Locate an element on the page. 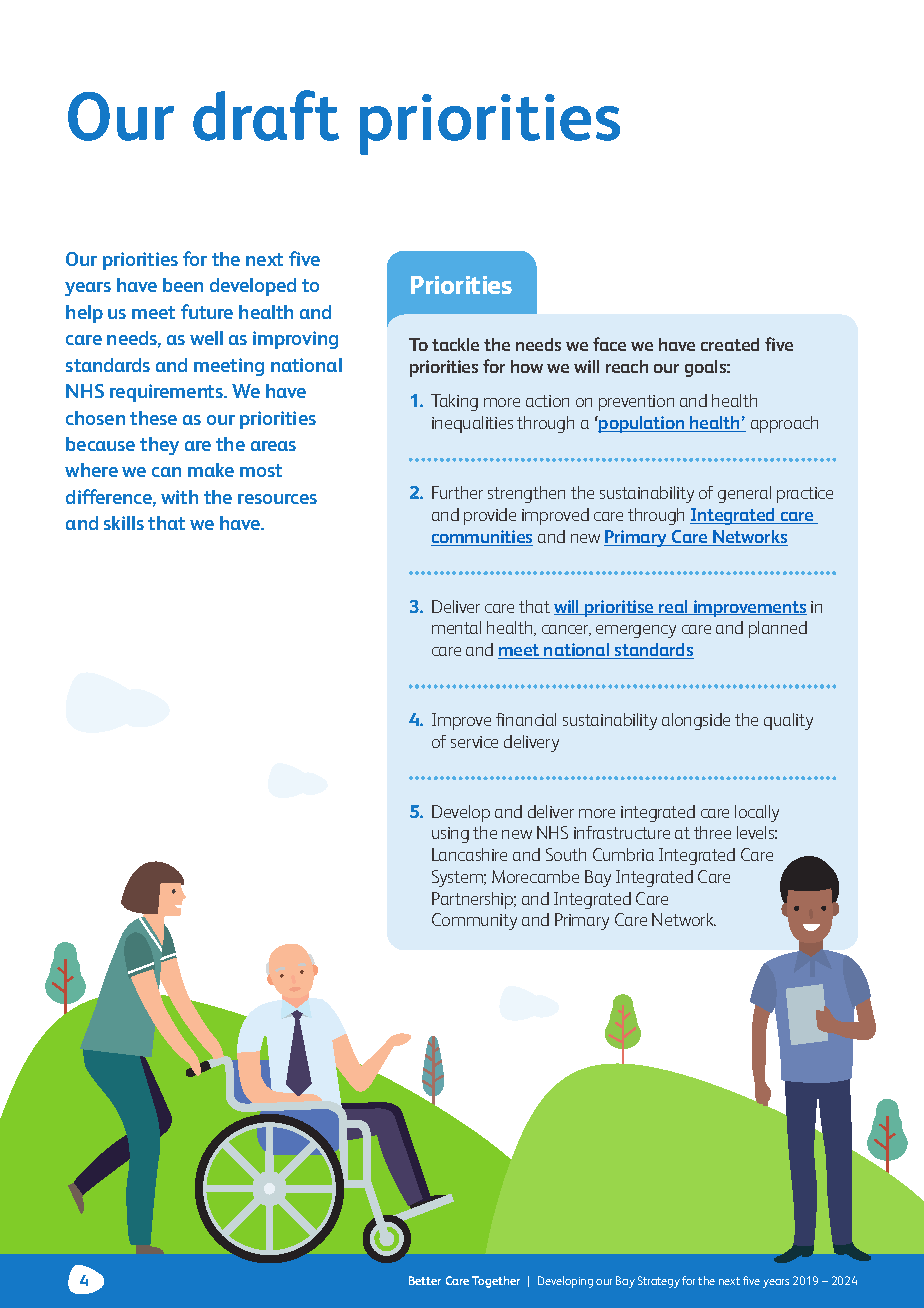 The image size is (924, 1308). Further is located at coordinates (457, 492).
